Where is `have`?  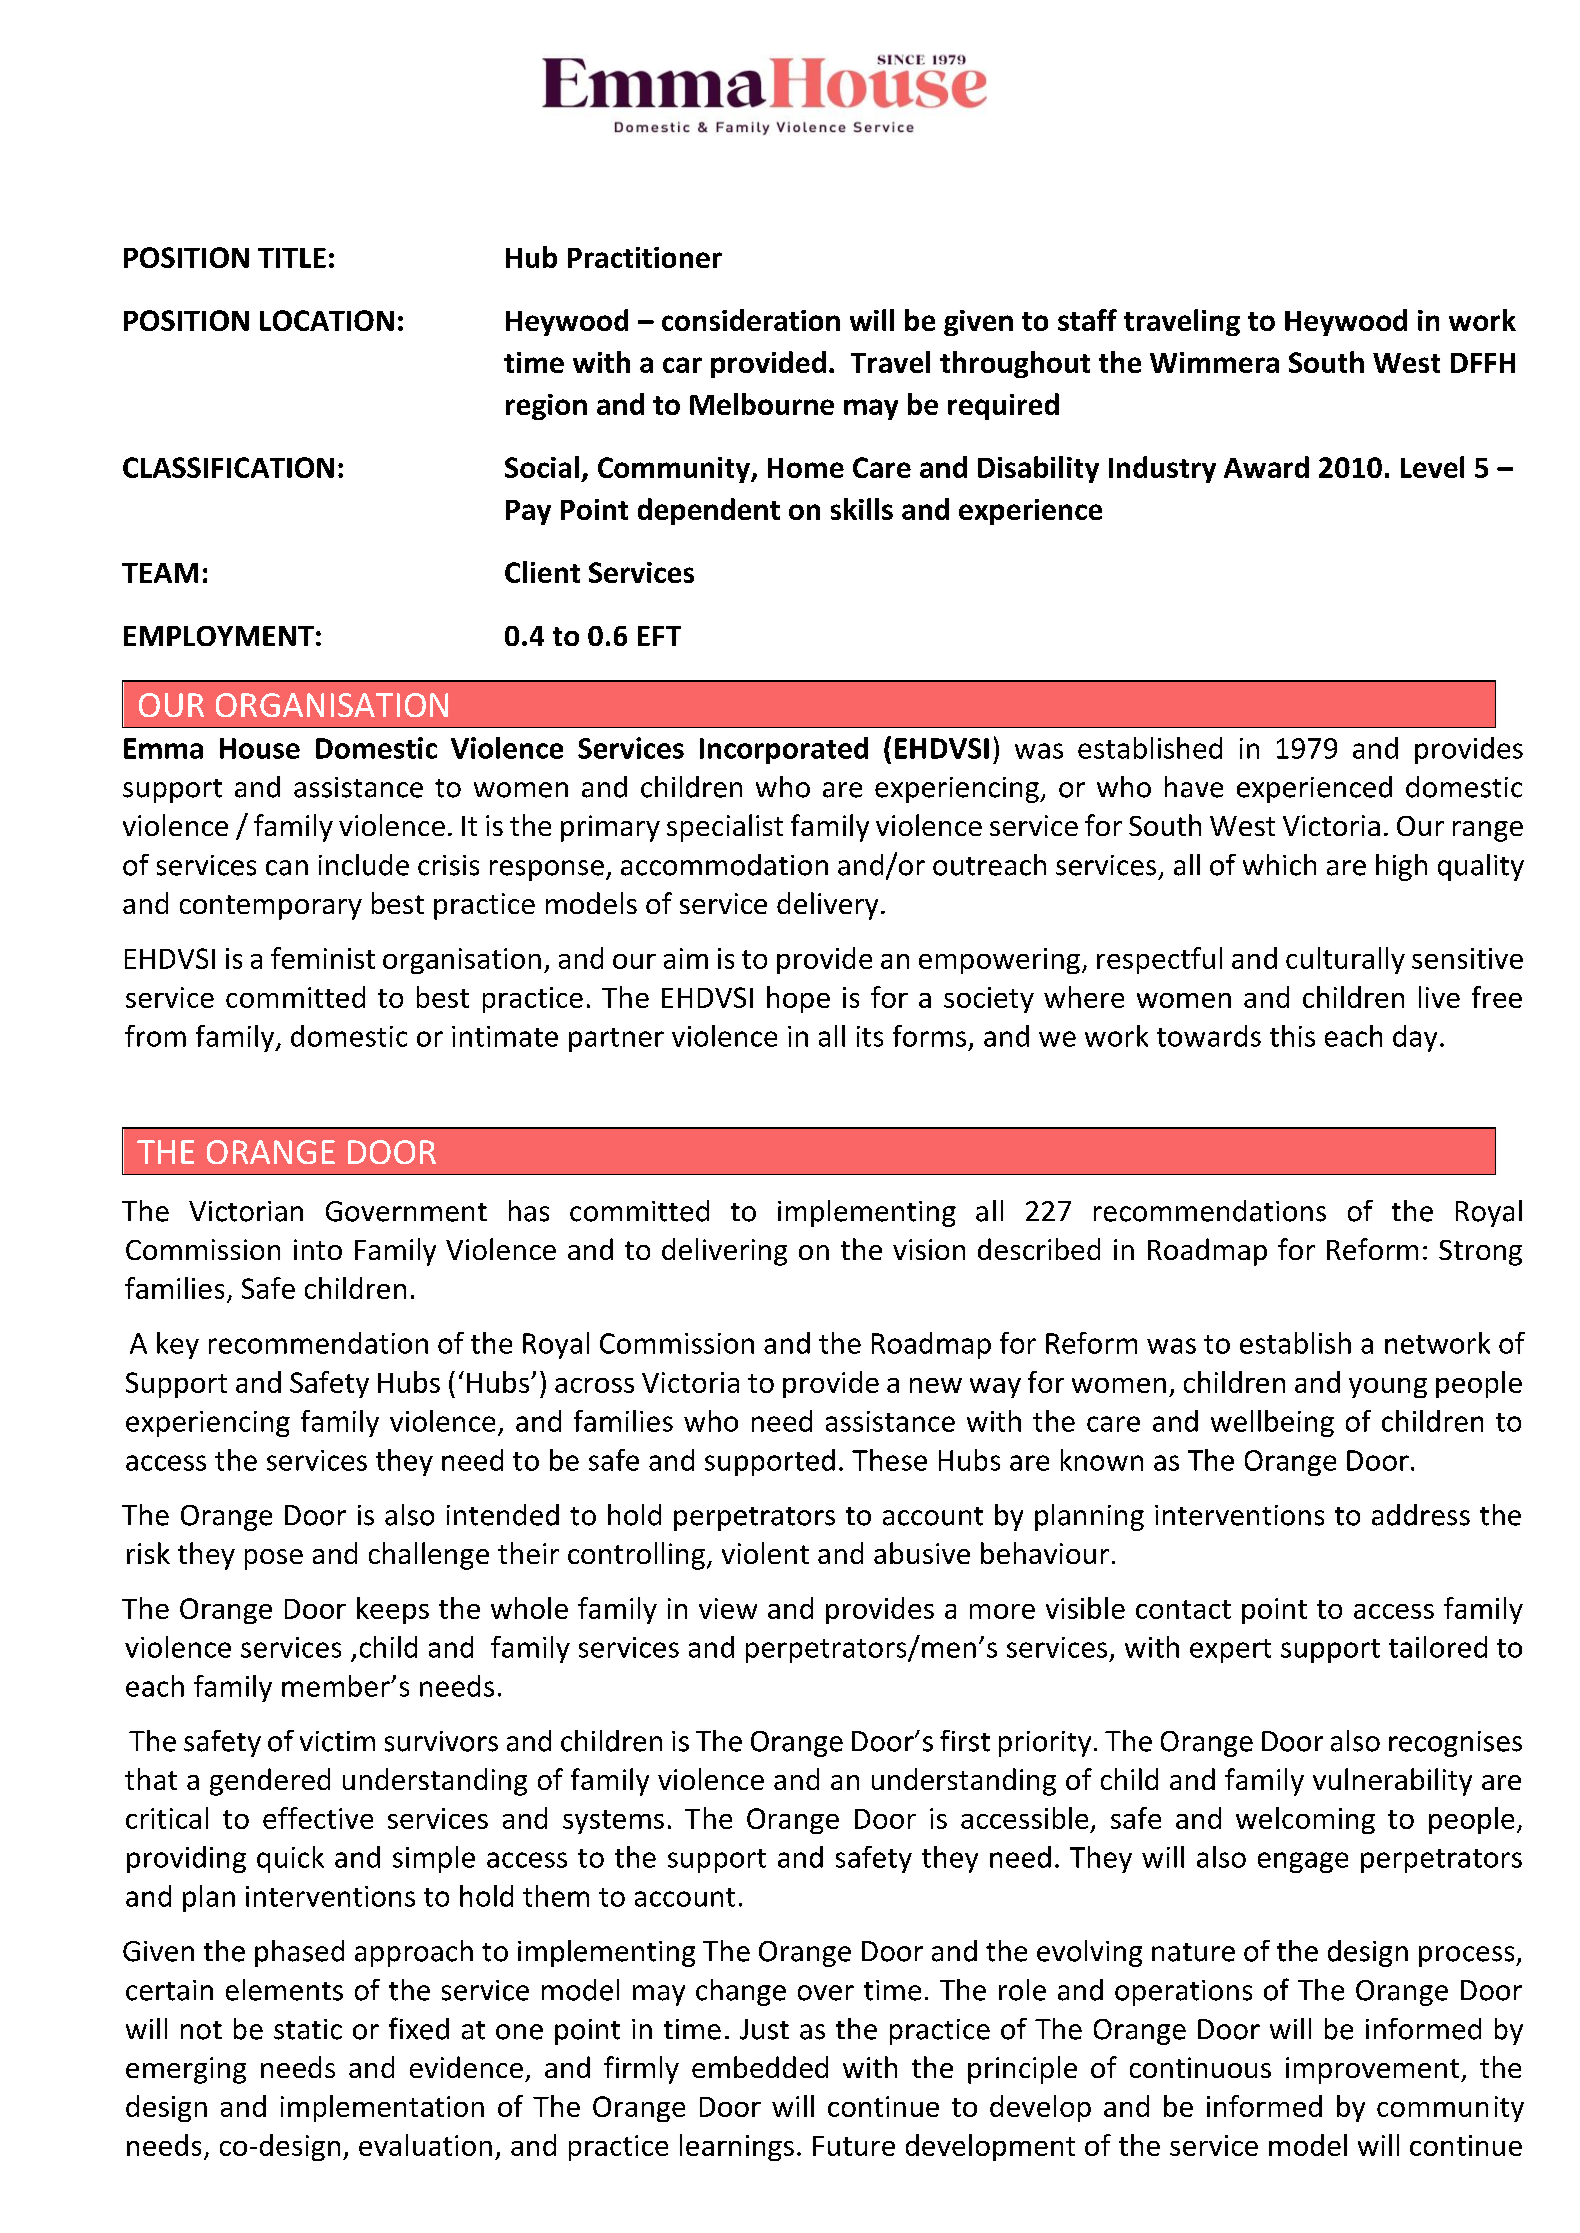 have is located at coordinates (1194, 787).
